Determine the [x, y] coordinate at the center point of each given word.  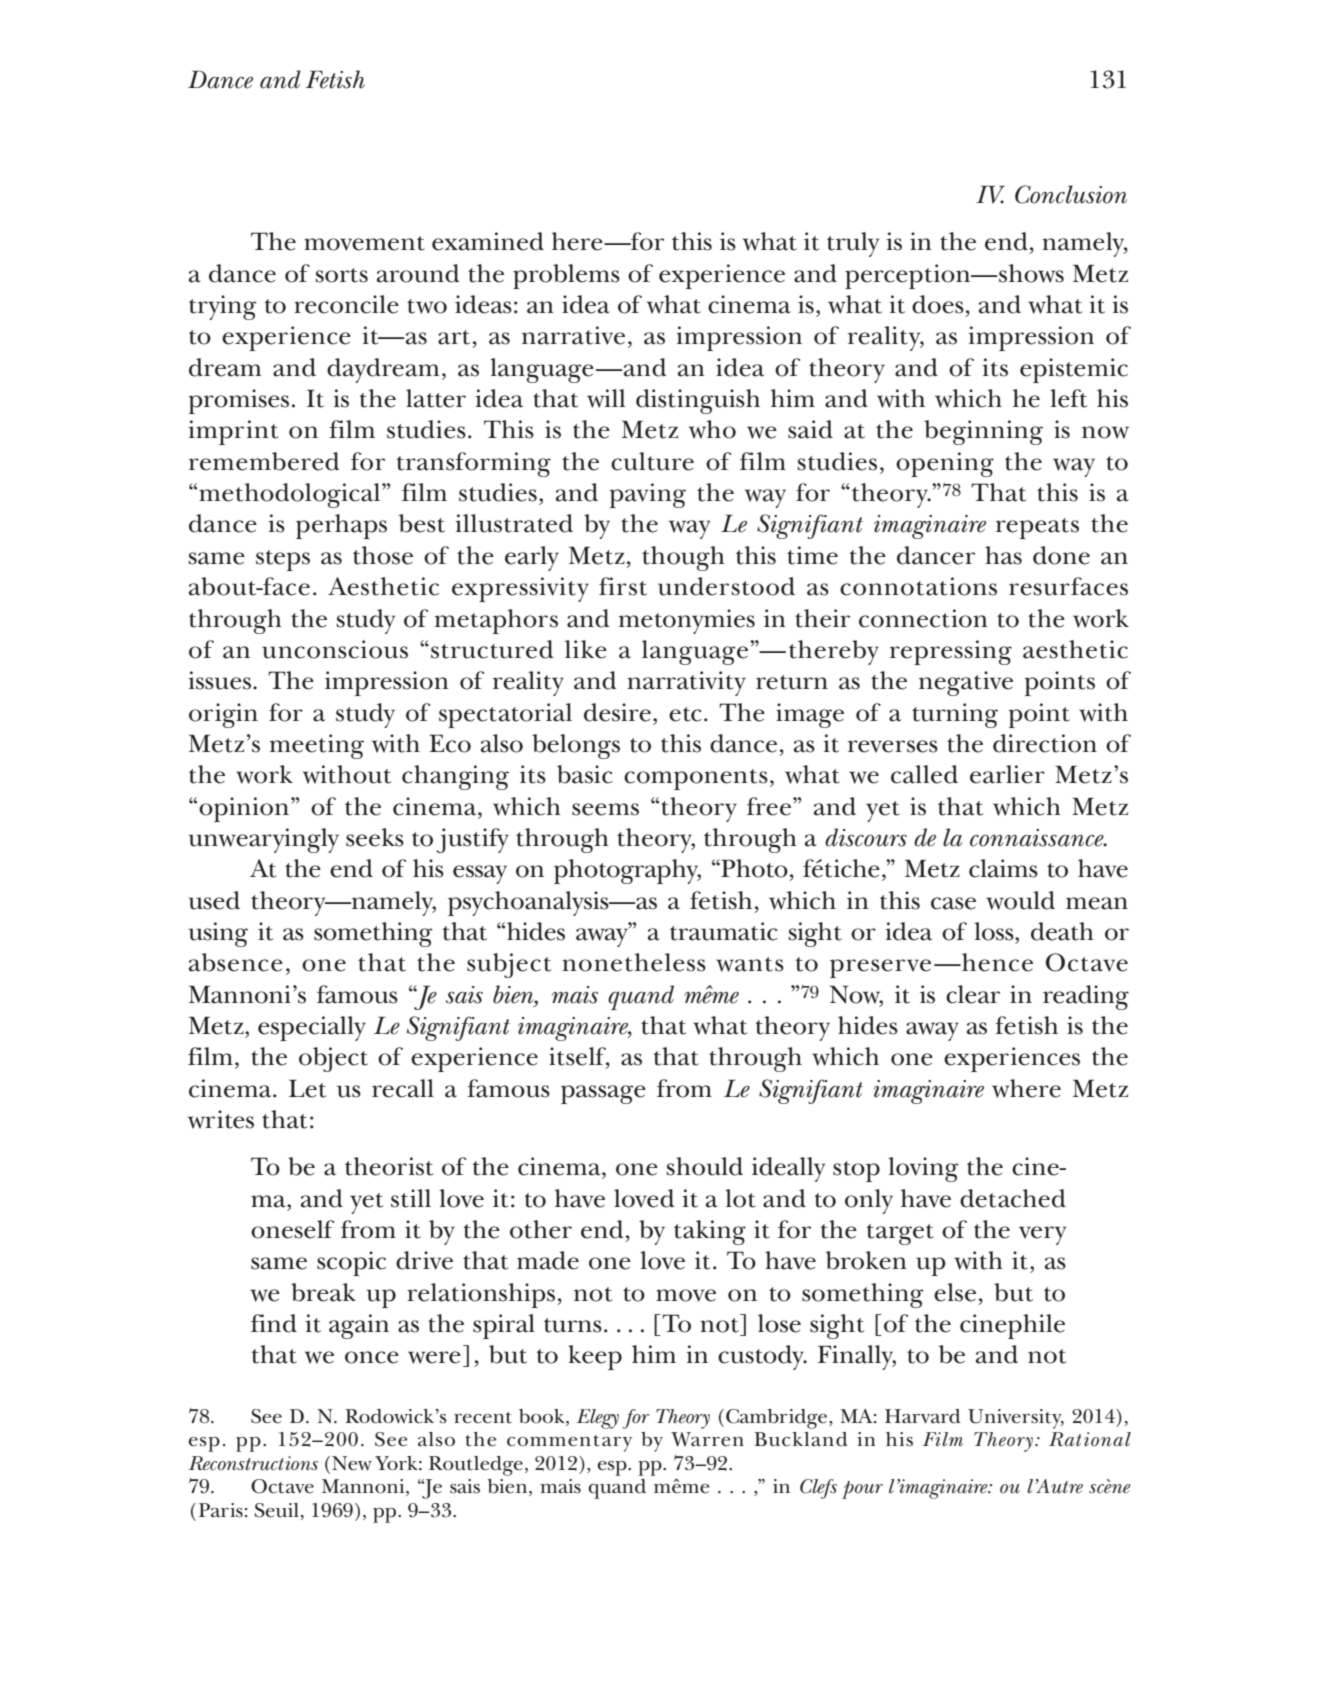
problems [566, 276]
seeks [375, 837]
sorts [341, 275]
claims [1003, 868]
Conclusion [1071, 194]
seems [605, 809]
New [352, 1463]
